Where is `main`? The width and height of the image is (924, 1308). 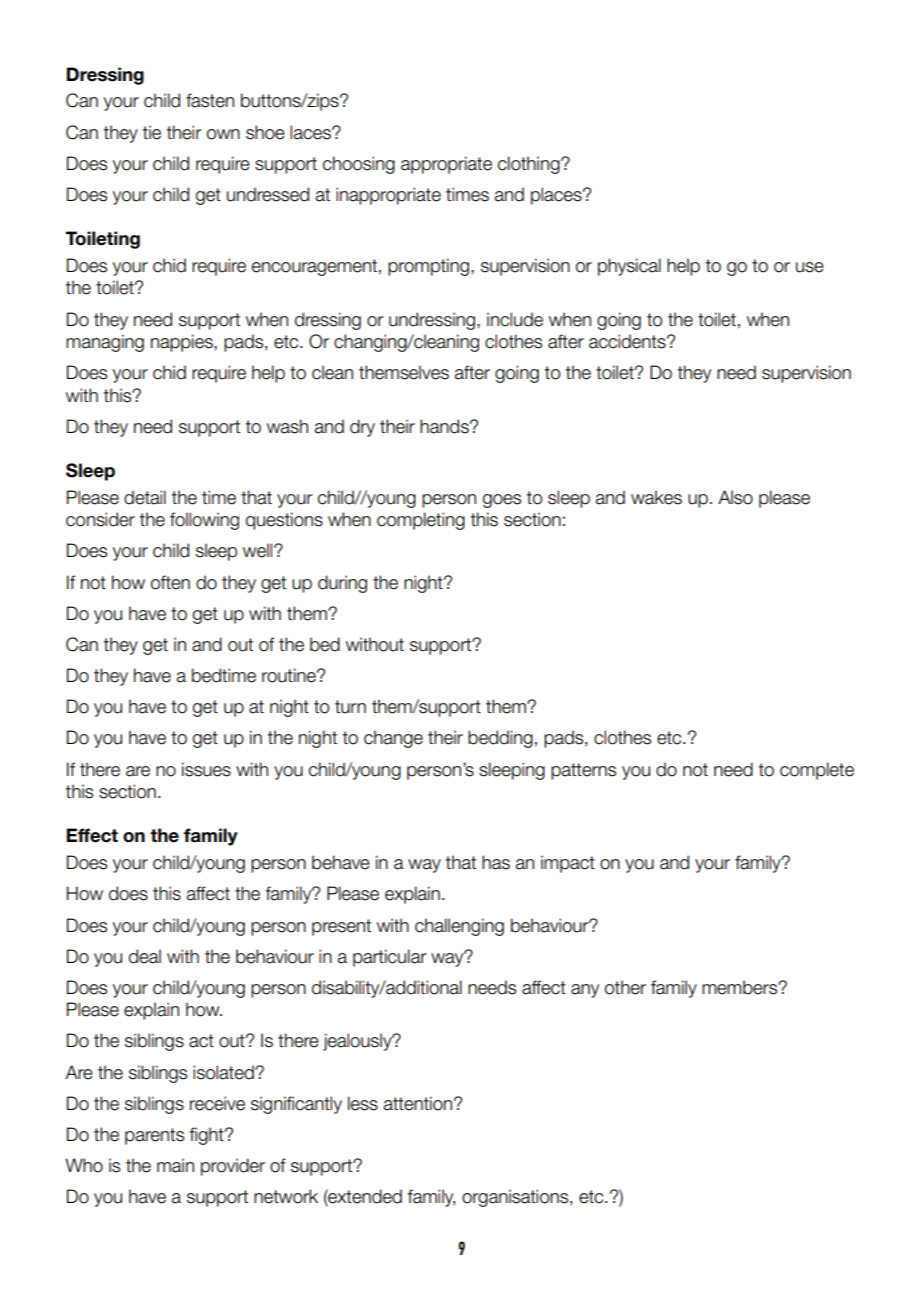 main is located at coordinates (175, 1165).
